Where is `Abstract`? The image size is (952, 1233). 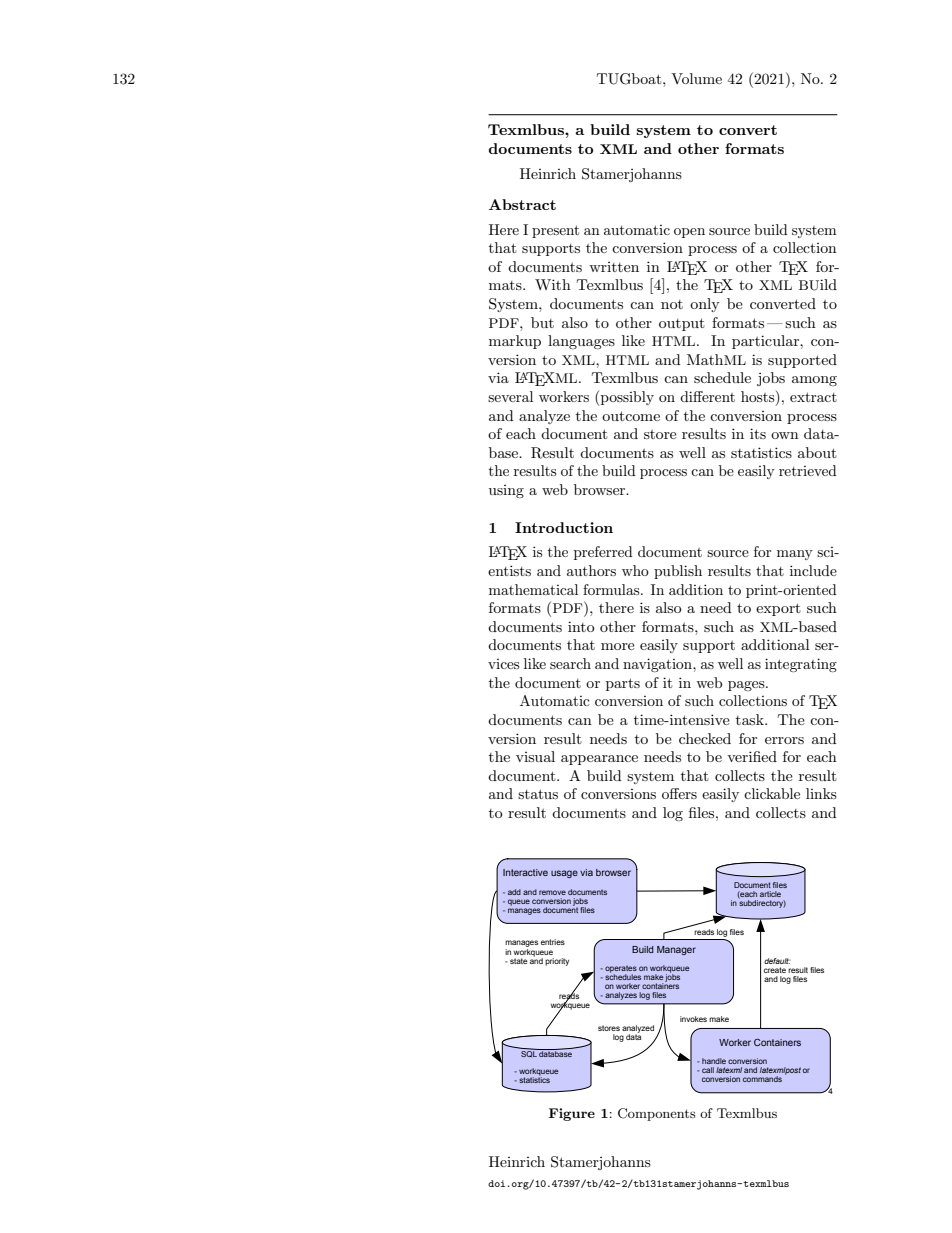
Abstract is located at coordinates (522, 204).
